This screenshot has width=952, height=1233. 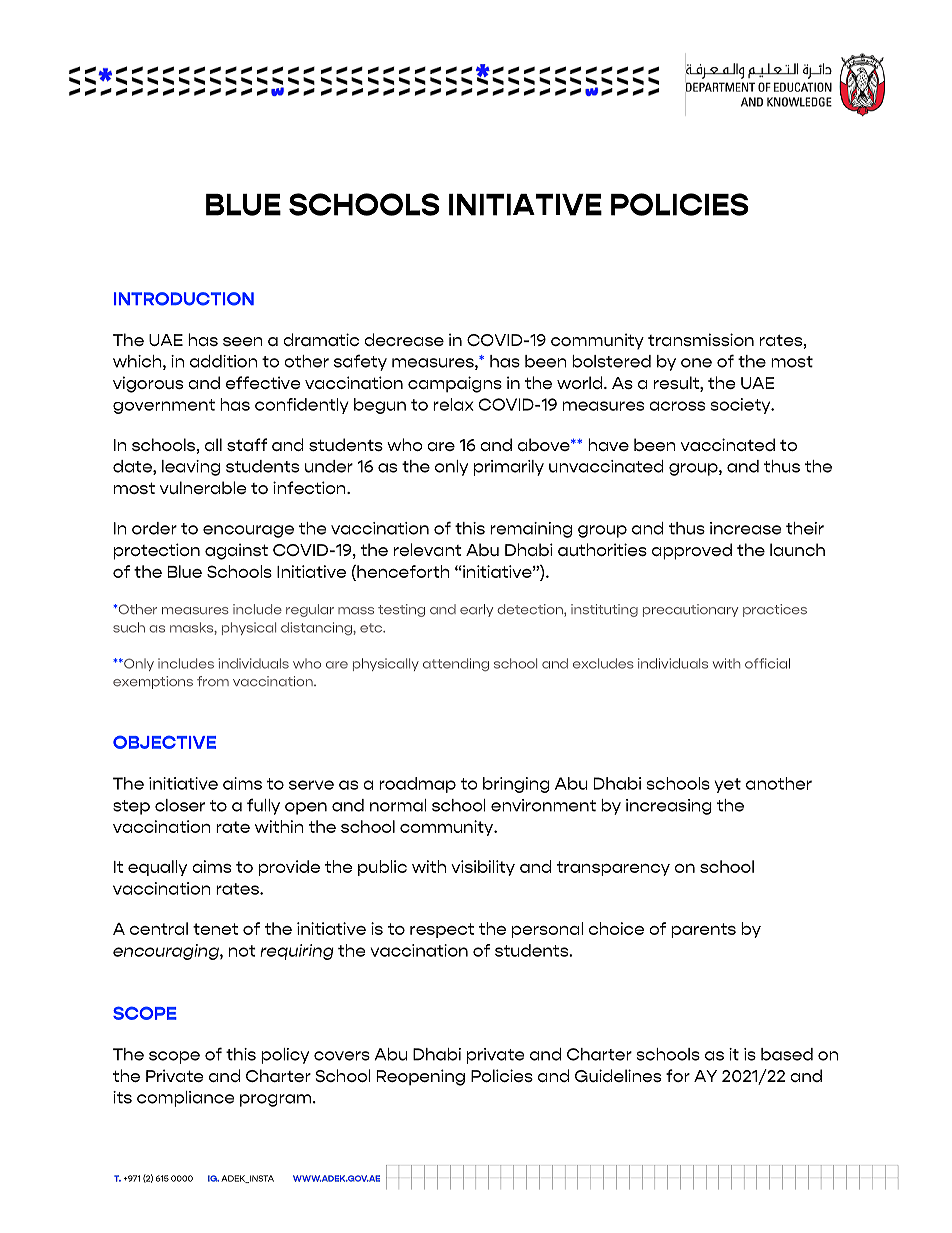 I want to click on compliance, so click(x=185, y=1099).
